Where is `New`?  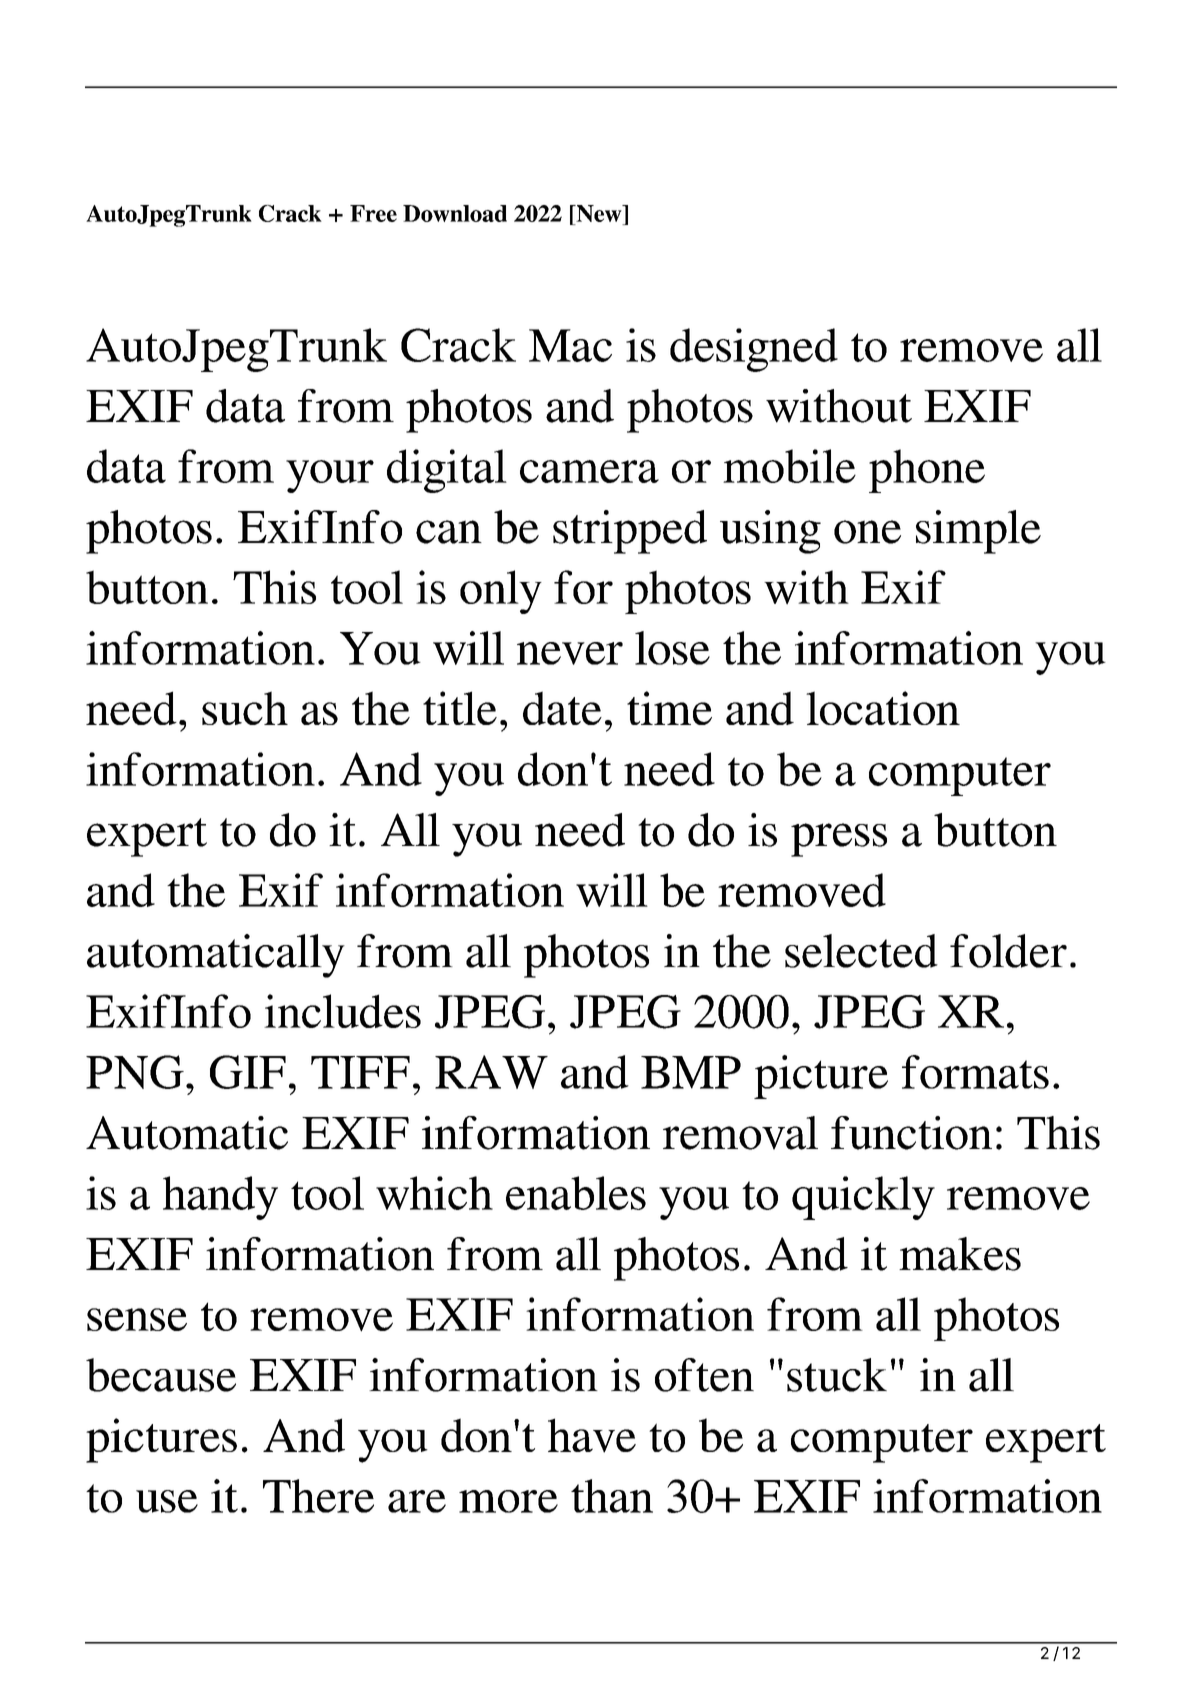 New is located at coordinates (599, 213).
